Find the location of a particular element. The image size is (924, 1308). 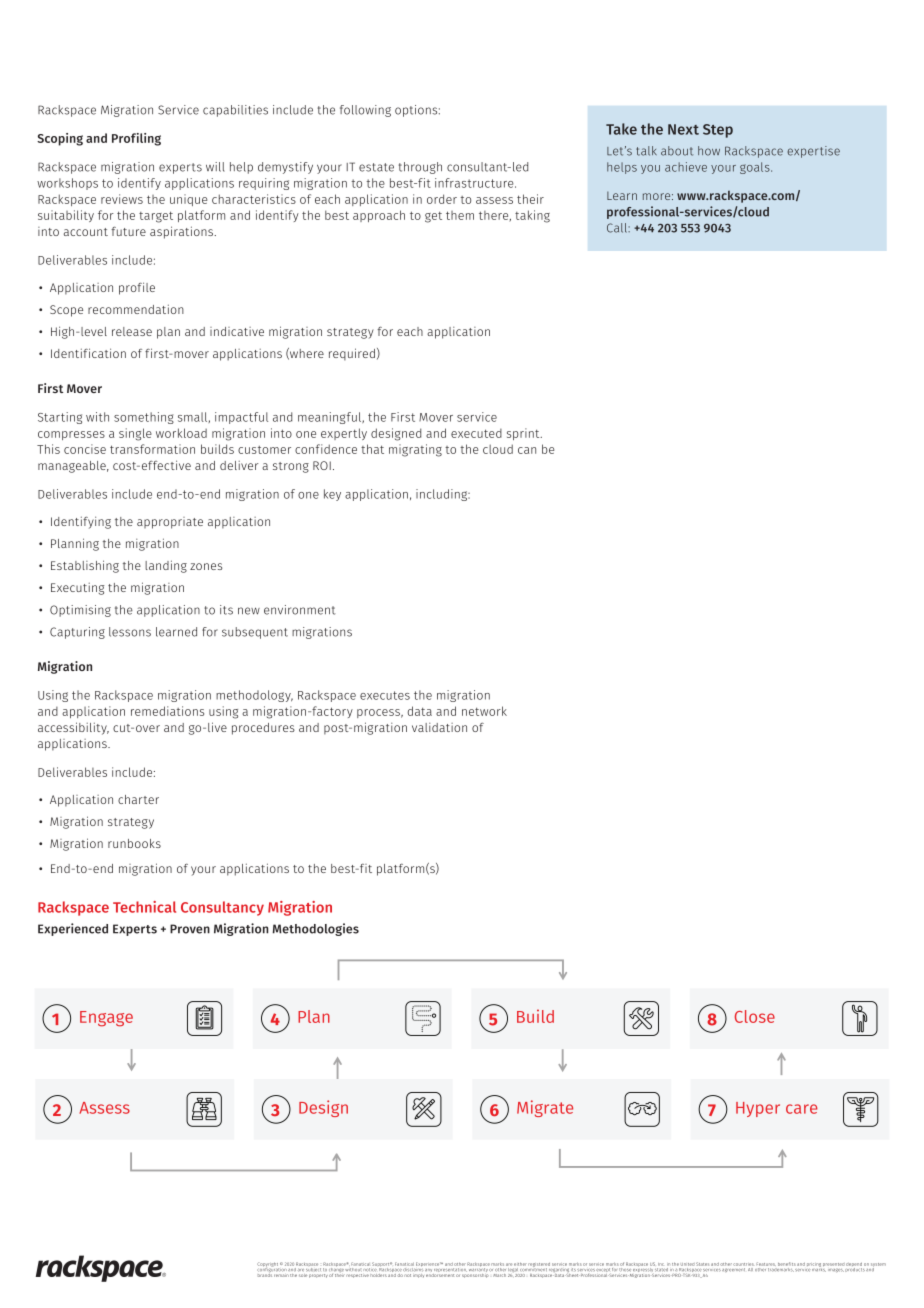

expertise is located at coordinates (813, 152).
